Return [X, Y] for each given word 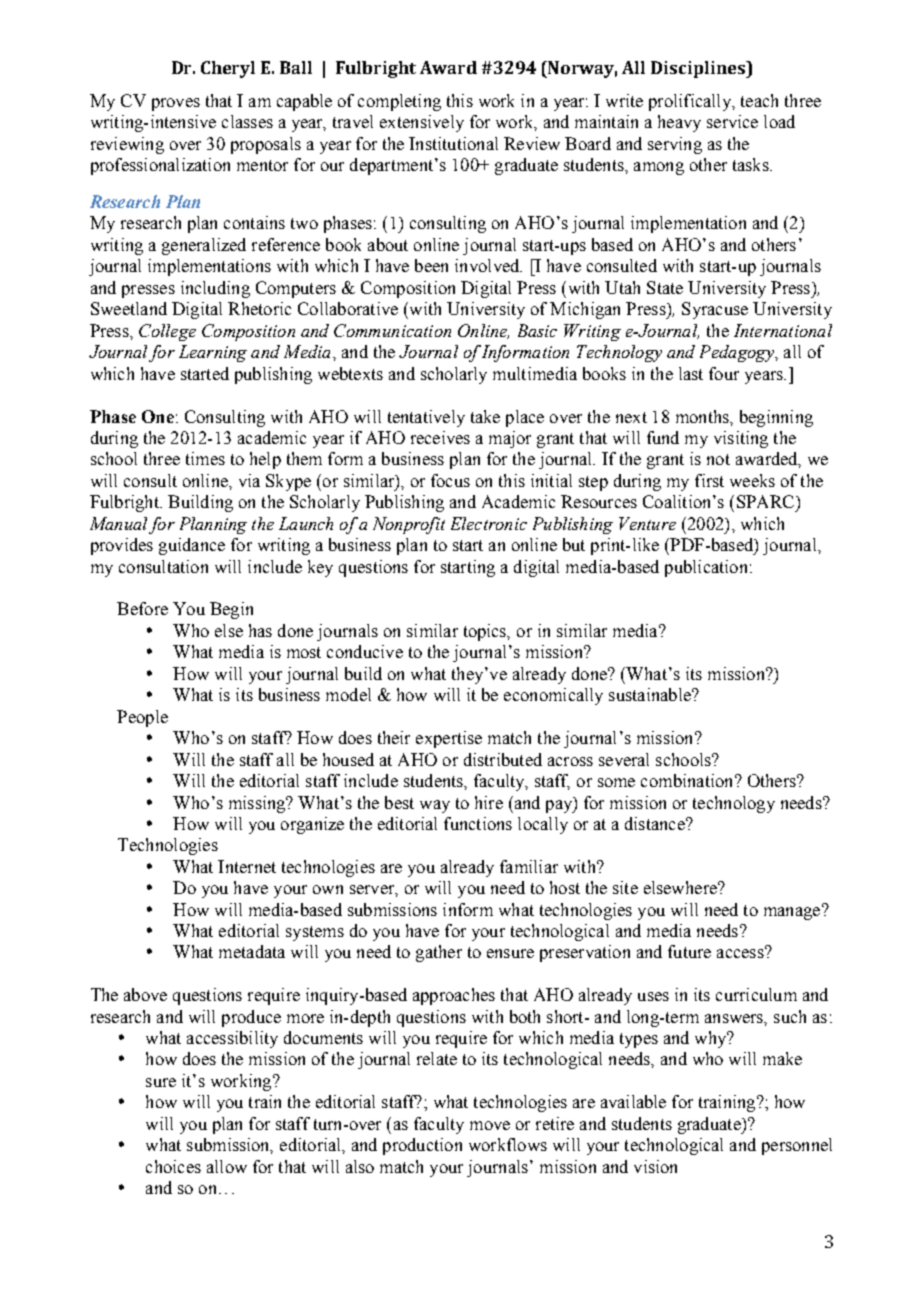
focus [450, 480]
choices [173, 1166]
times [205, 458]
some [616, 782]
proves [176, 104]
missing [258, 804]
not [718, 459]
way [435, 806]
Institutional [453, 143]
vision [655, 1166]
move [490, 1125]
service [732, 121]
